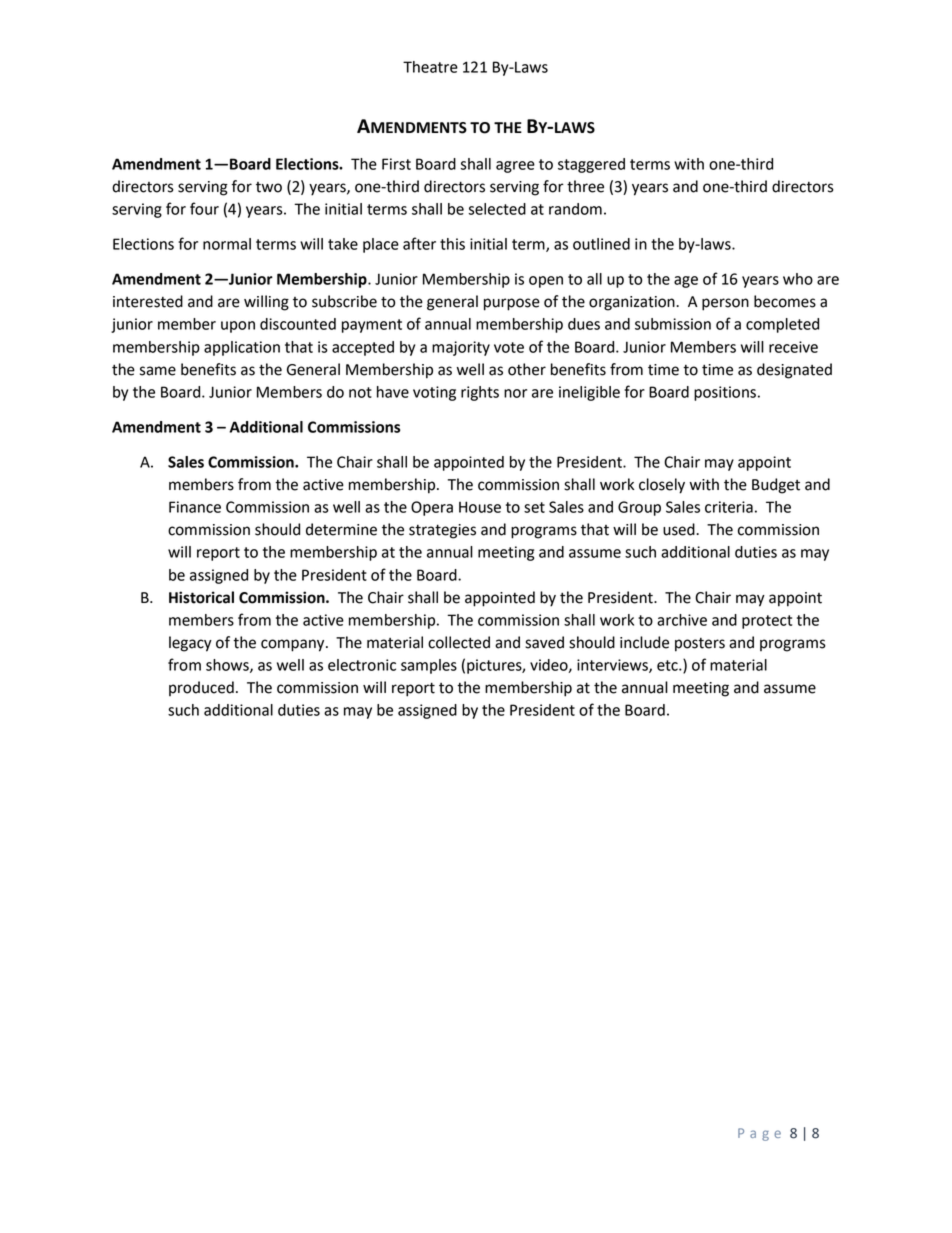  I want to click on normal, so click(227, 244).
